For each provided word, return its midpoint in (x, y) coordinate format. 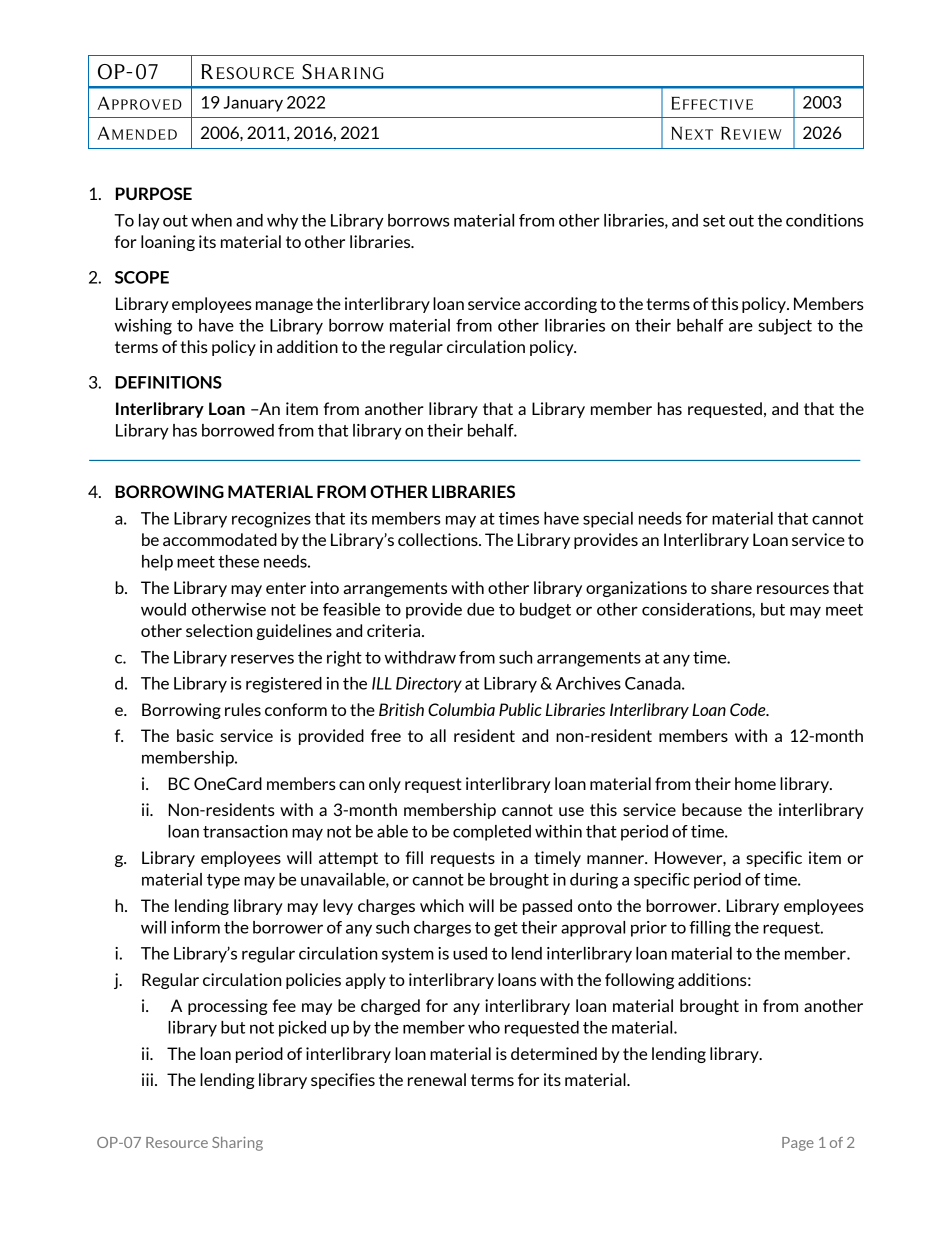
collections (439, 539)
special (608, 520)
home (755, 783)
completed (492, 833)
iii (147, 1079)
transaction (245, 831)
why (282, 222)
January (253, 104)
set (714, 221)
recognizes (271, 520)
